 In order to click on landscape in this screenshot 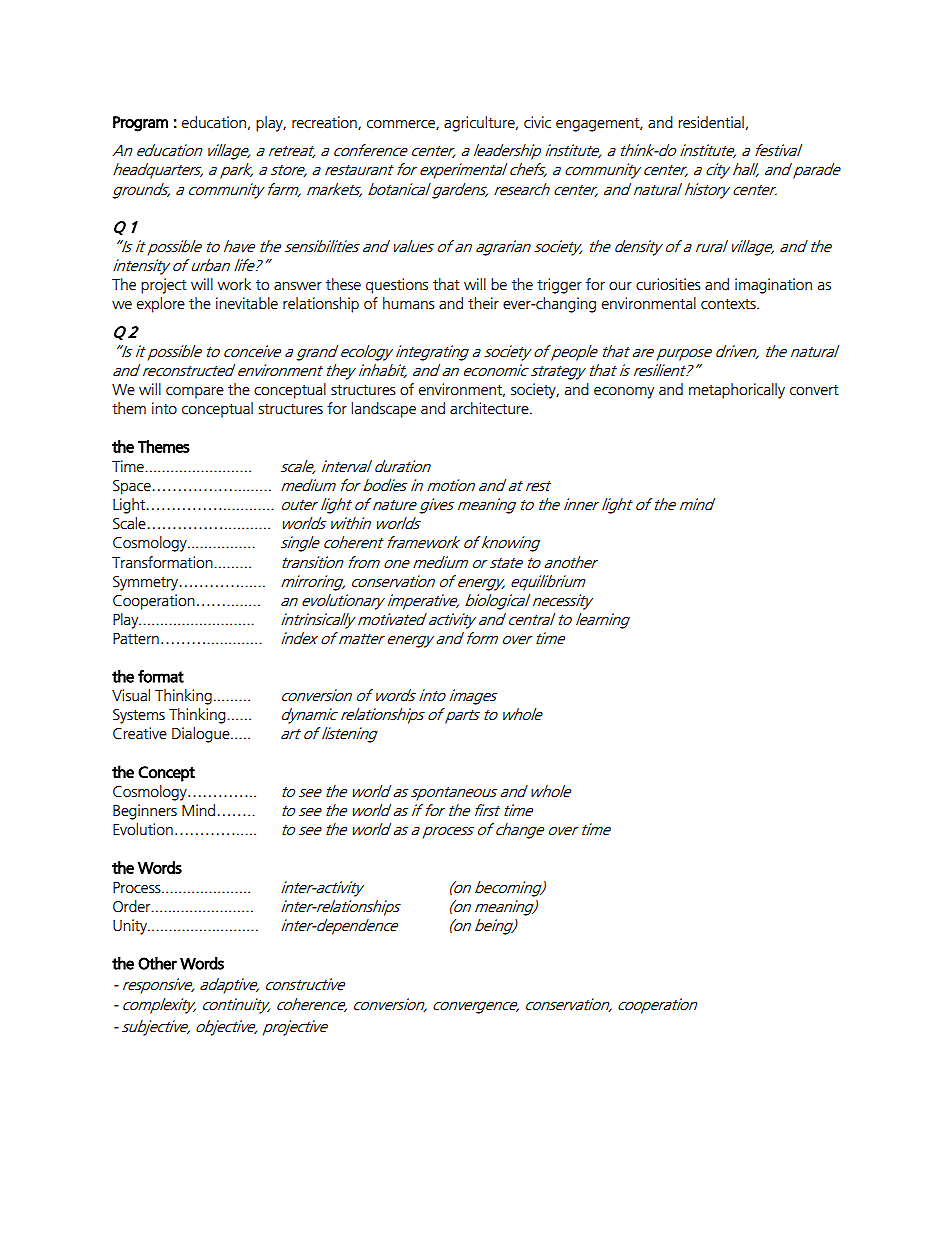, I will do `click(383, 410)`.
